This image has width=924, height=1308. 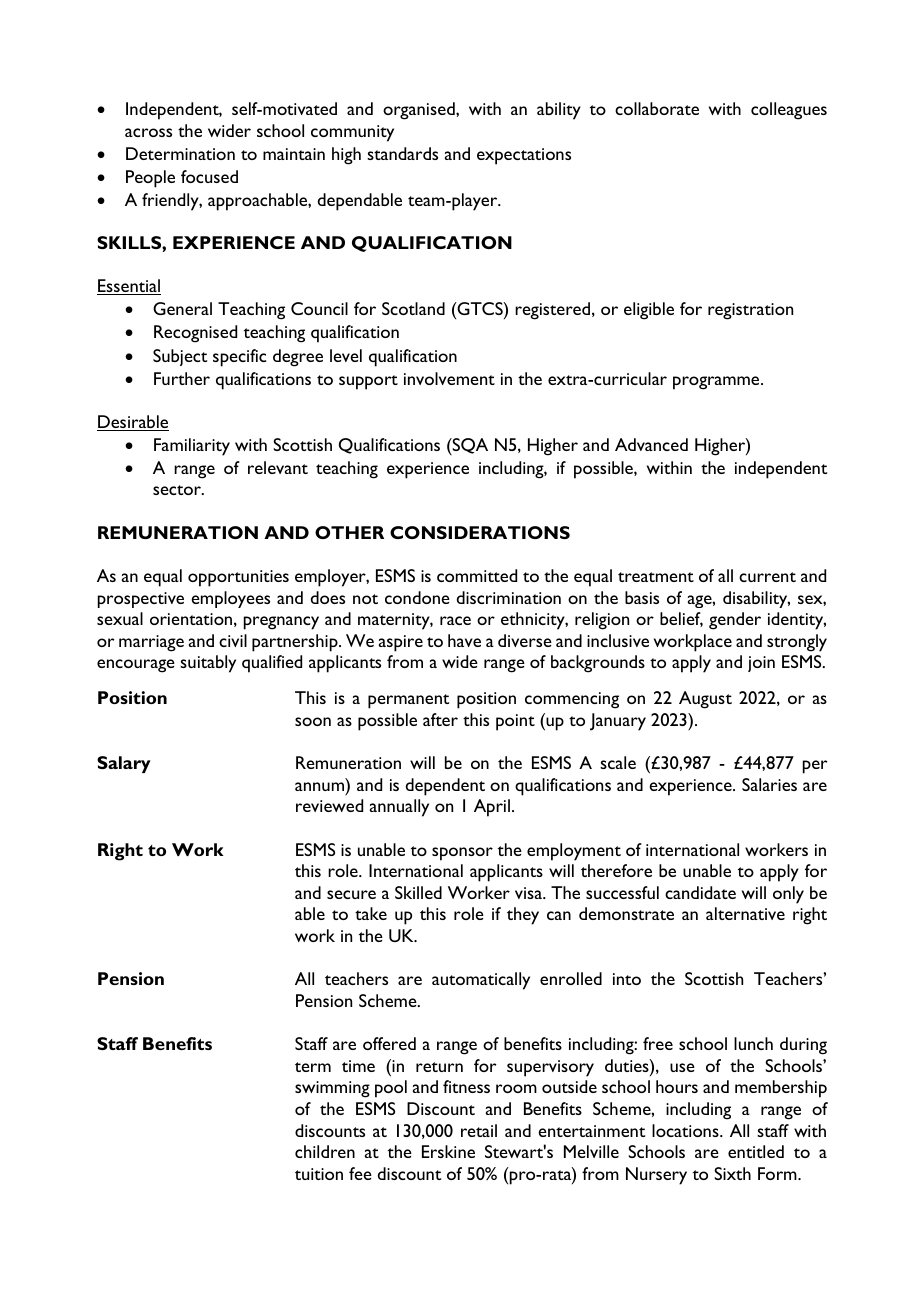 What do you see at coordinates (420, 111) in the image?
I see `organised` at bounding box center [420, 111].
